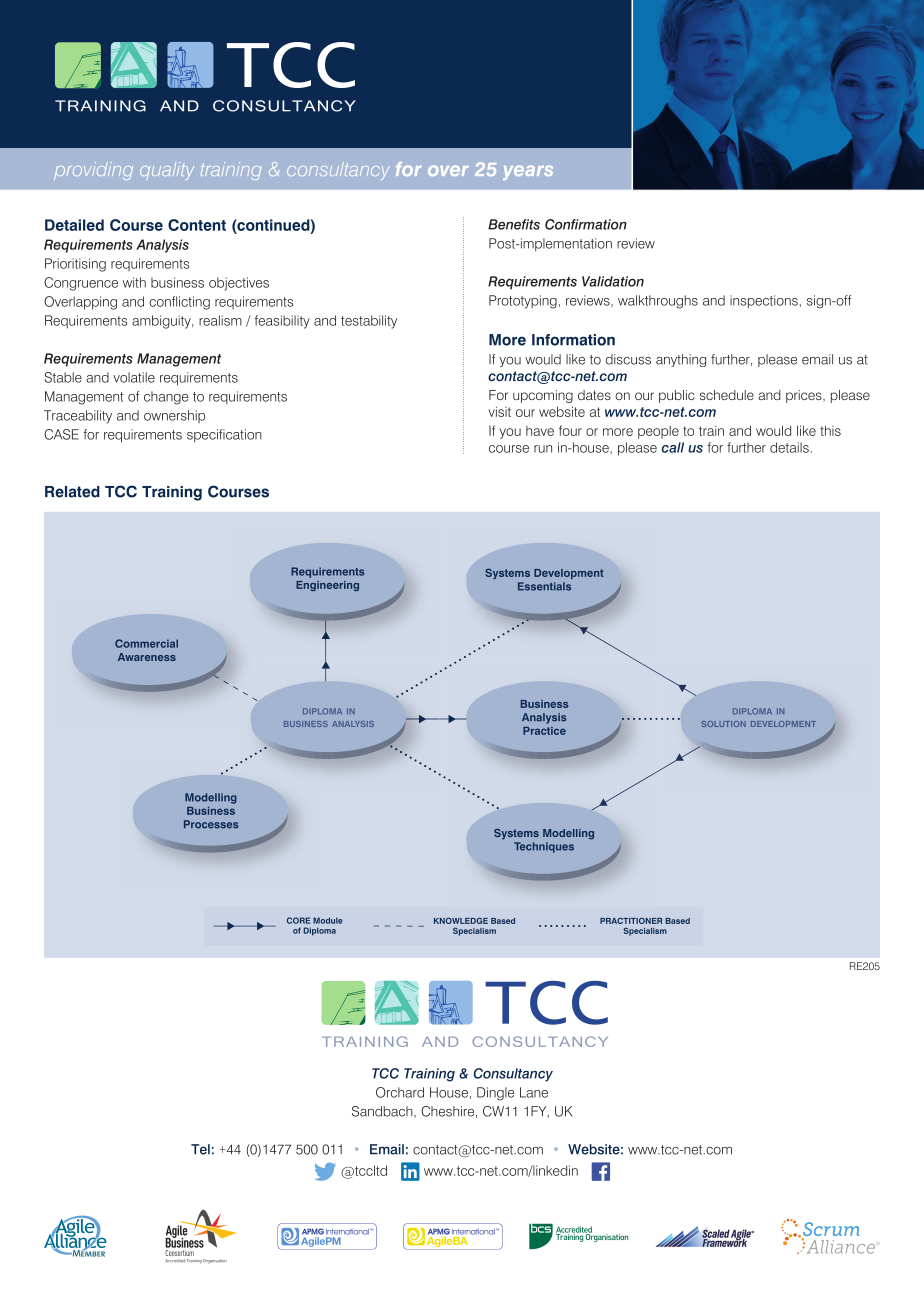  Describe the element at coordinates (200, 1149) in the image. I see `Tel` at that location.
